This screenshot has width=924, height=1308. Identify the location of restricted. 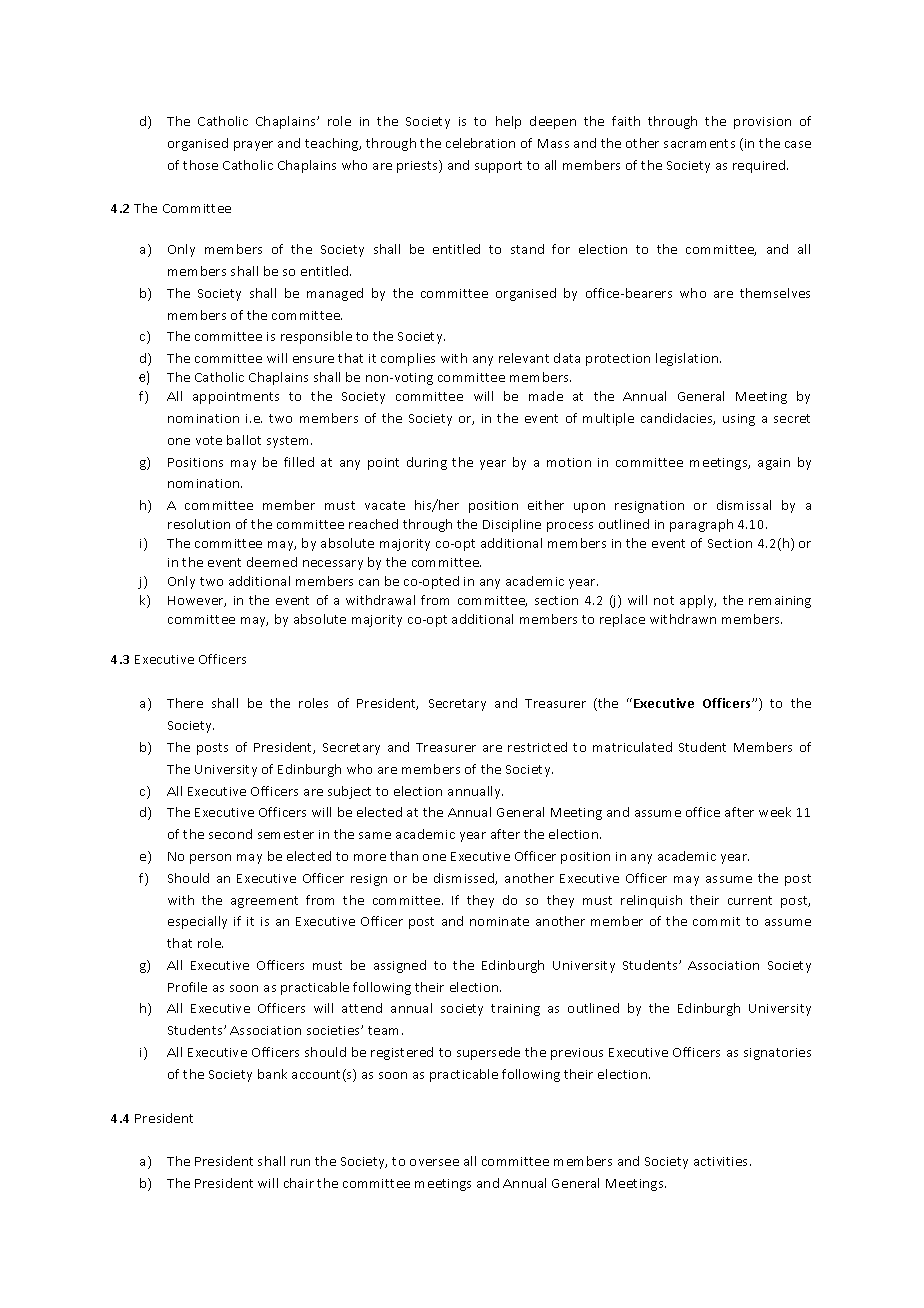
(537, 747).
